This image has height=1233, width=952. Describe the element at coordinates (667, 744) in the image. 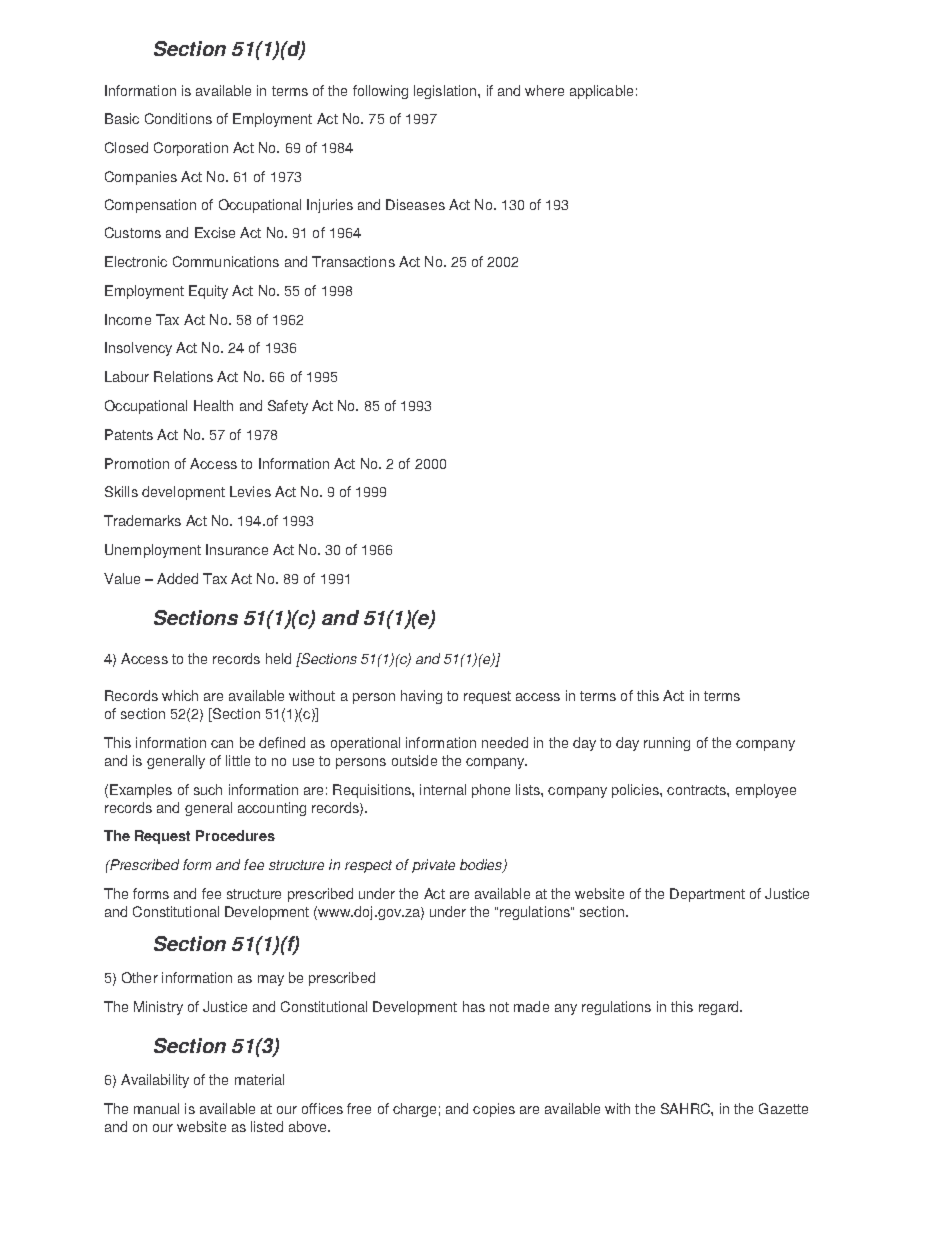

I see `running` at that location.
